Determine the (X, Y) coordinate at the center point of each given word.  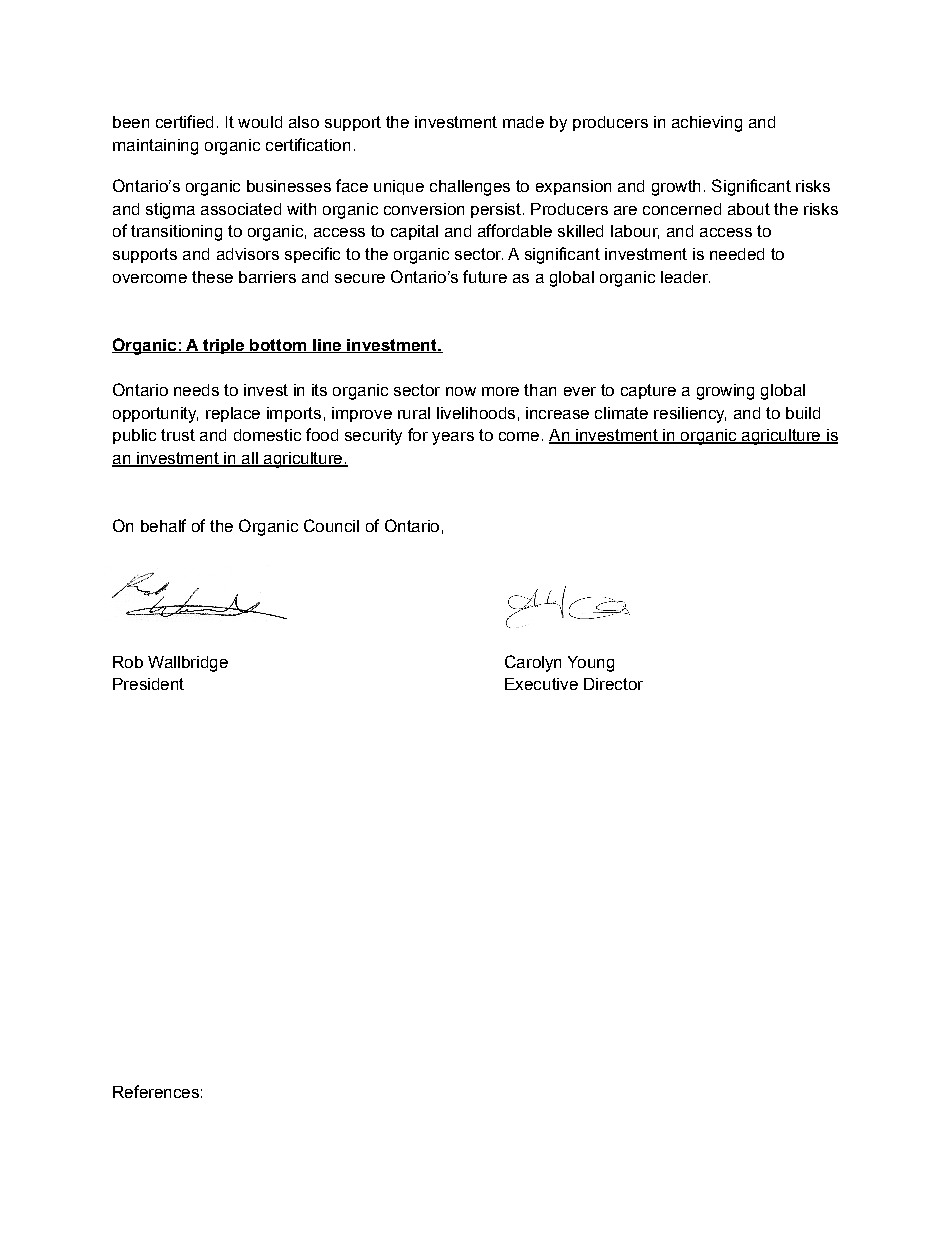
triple (224, 346)
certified (184, 121)
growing (725, 392)
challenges (470, 188)
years (453, 438)
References (156, 1091)
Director (613, 684)
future (485, 276)
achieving (707, 124)
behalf (163, 525)
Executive (541, 684)
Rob (128, 662)
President (148, 684)
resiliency (690, 415)
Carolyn (533, 663)
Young (591, 664)
